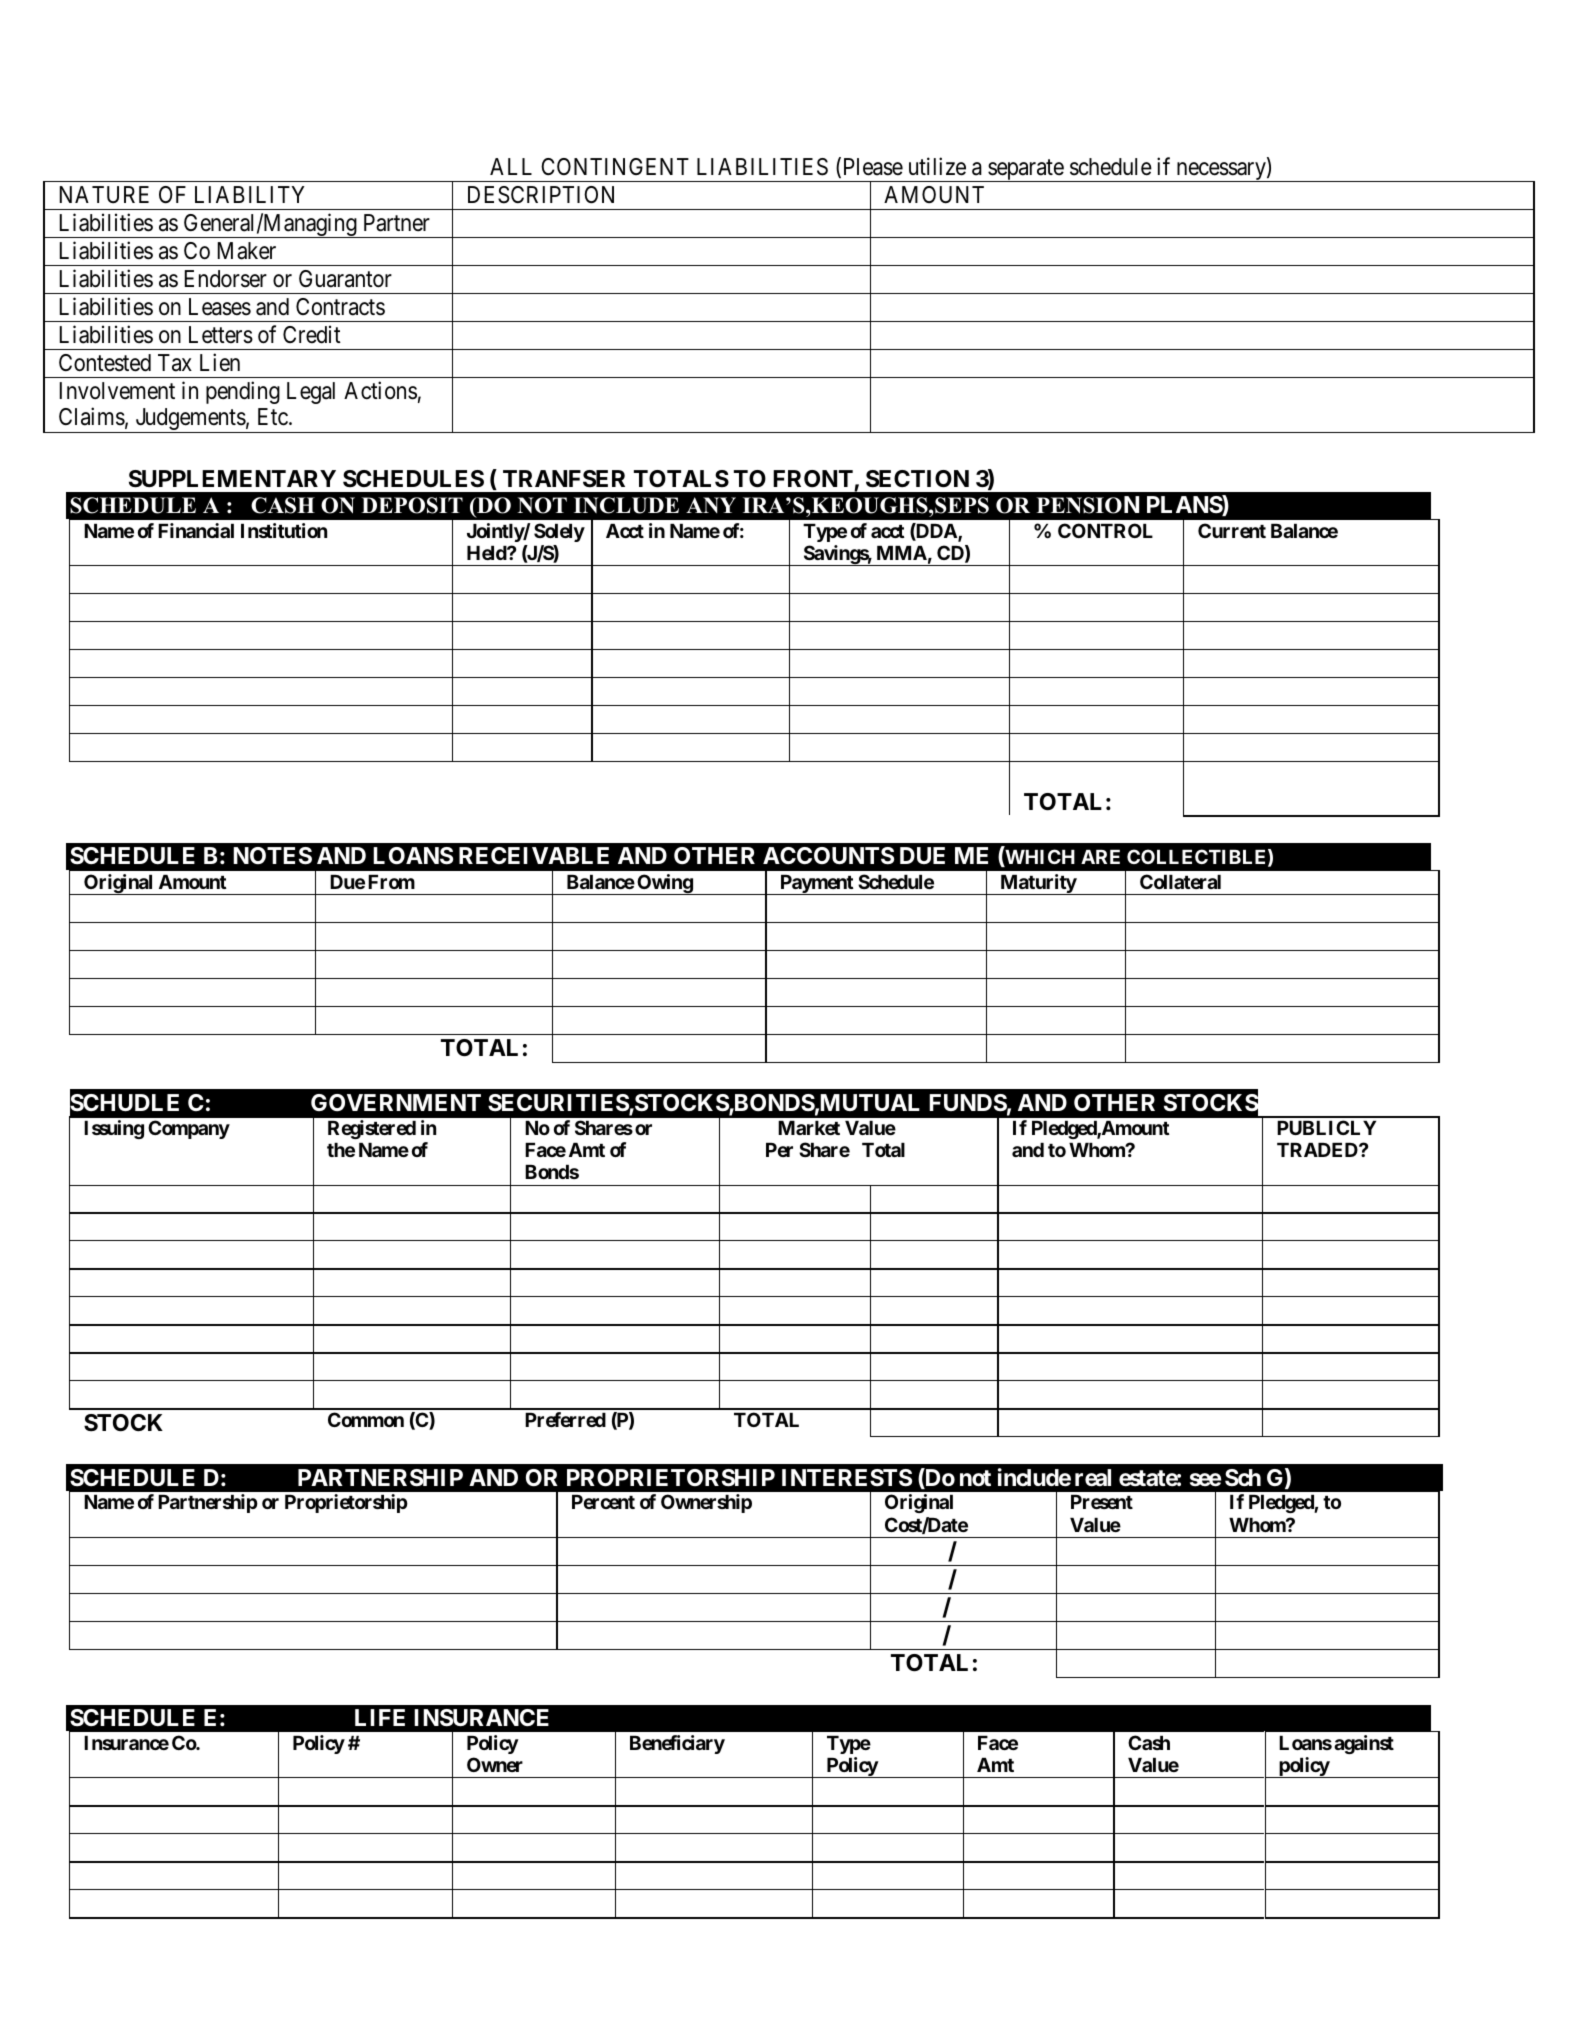 The width and height of the page is (1578, 2043). I want to click on Collateral, so click(1180, 881).
